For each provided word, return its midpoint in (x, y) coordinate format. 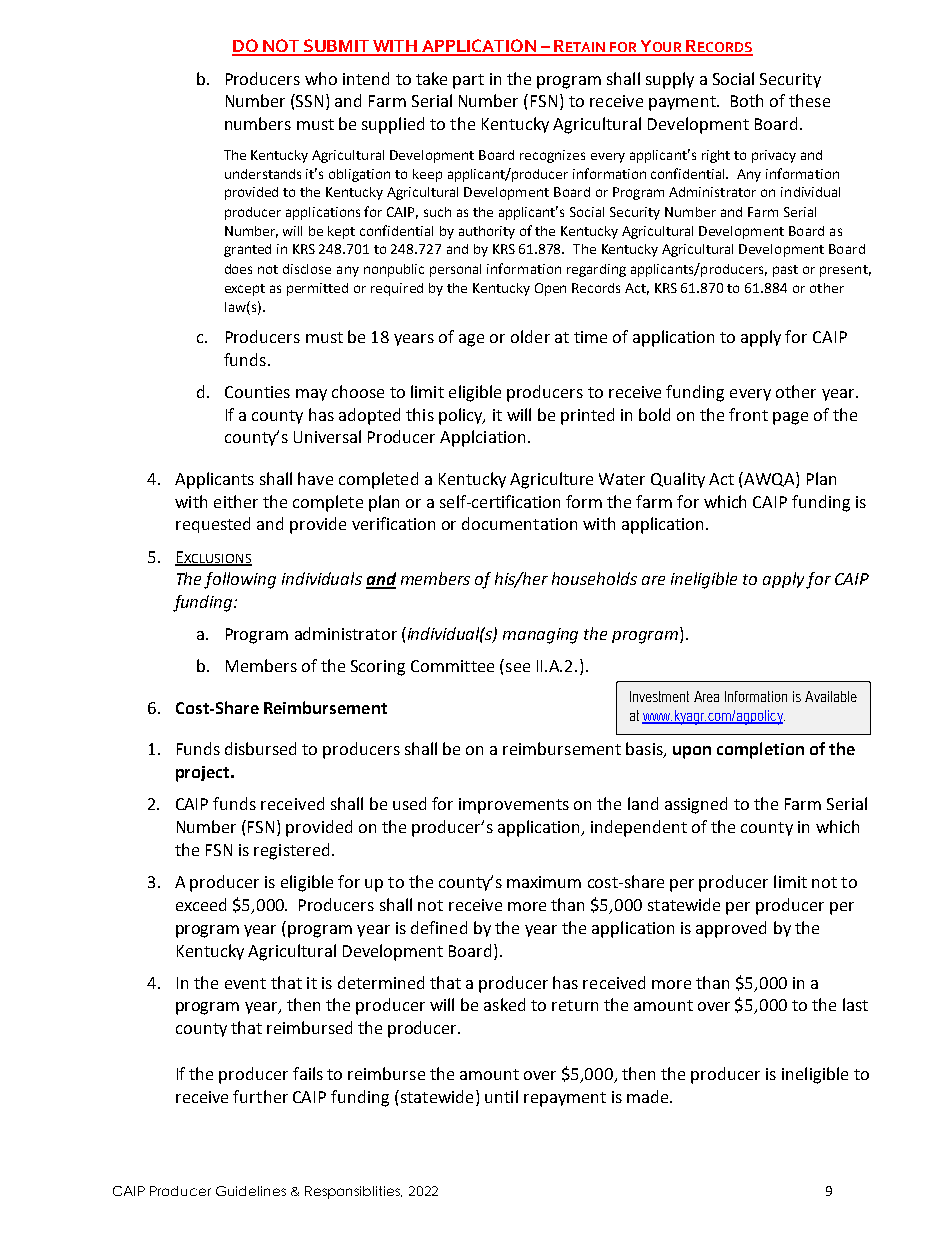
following (240, 580)
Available (831, 696)
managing (540, 636)
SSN (311, 102)
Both (747, 100)
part (468, 81)
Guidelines (251, 1191)
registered (291, 851)
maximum (544, 882)
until (501, 1096)
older (530, 336)
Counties (257, 392)
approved (731, 929)
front (748, 414)
